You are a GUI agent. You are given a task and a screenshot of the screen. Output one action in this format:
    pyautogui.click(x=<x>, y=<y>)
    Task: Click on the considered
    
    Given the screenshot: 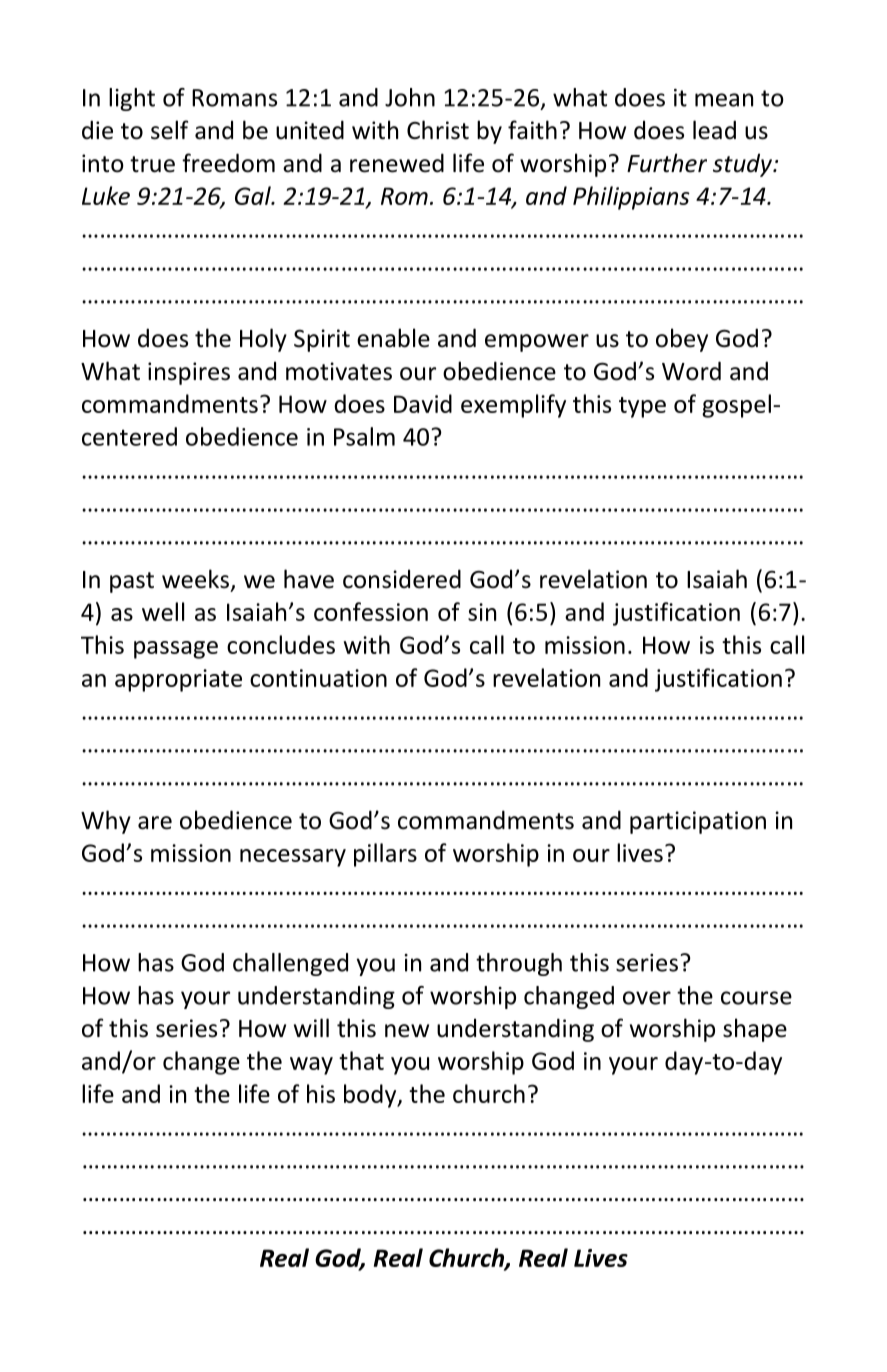 What is the action you would take?
    pyautogui.click(x=402, y=579)
